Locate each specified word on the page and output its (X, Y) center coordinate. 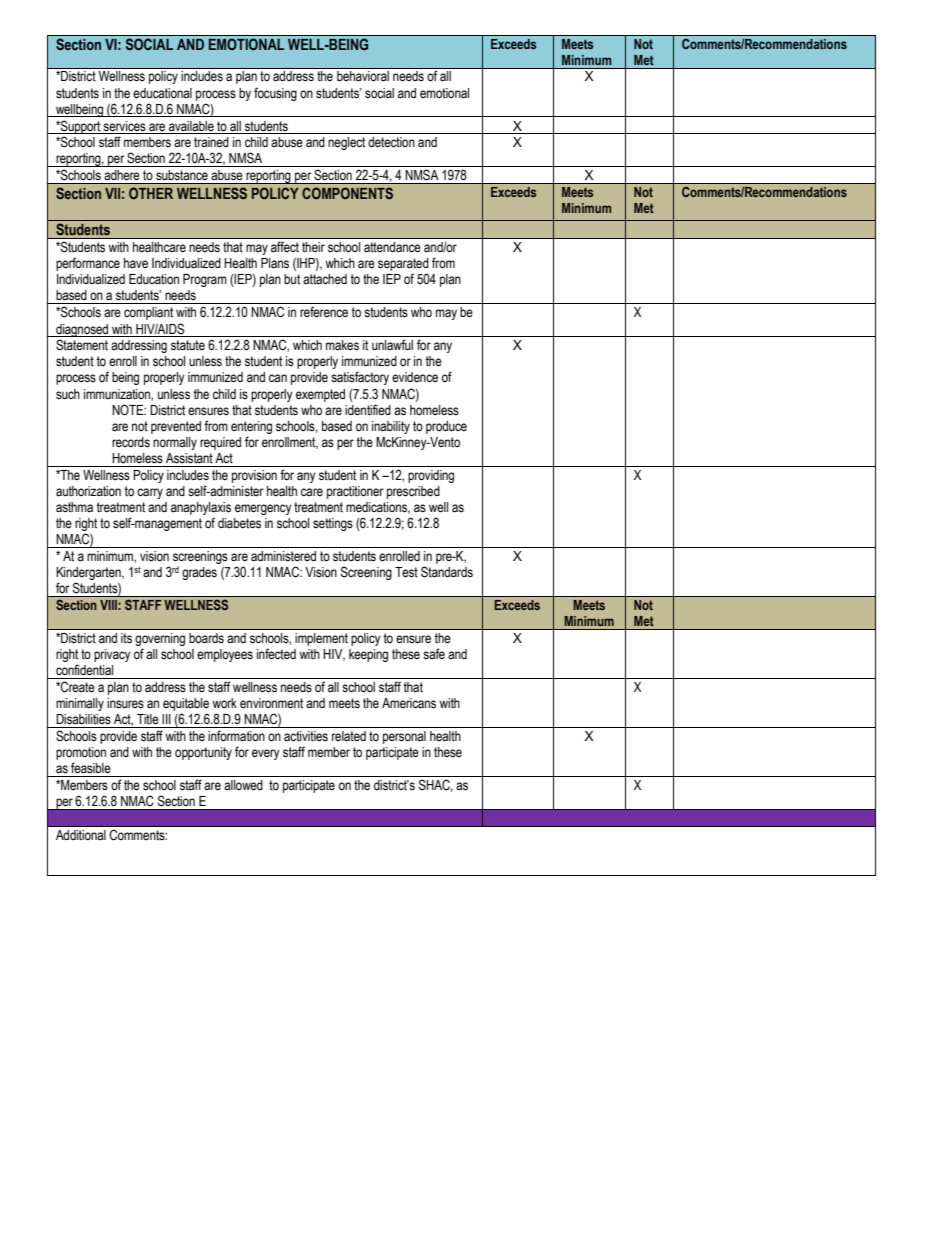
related (349, 736)
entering (251, 427)
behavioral (363, 76)
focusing (275, 94)
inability (391, 427)
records (131, 442)
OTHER (151, 193)
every (266, 754)
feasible (91, 768)
